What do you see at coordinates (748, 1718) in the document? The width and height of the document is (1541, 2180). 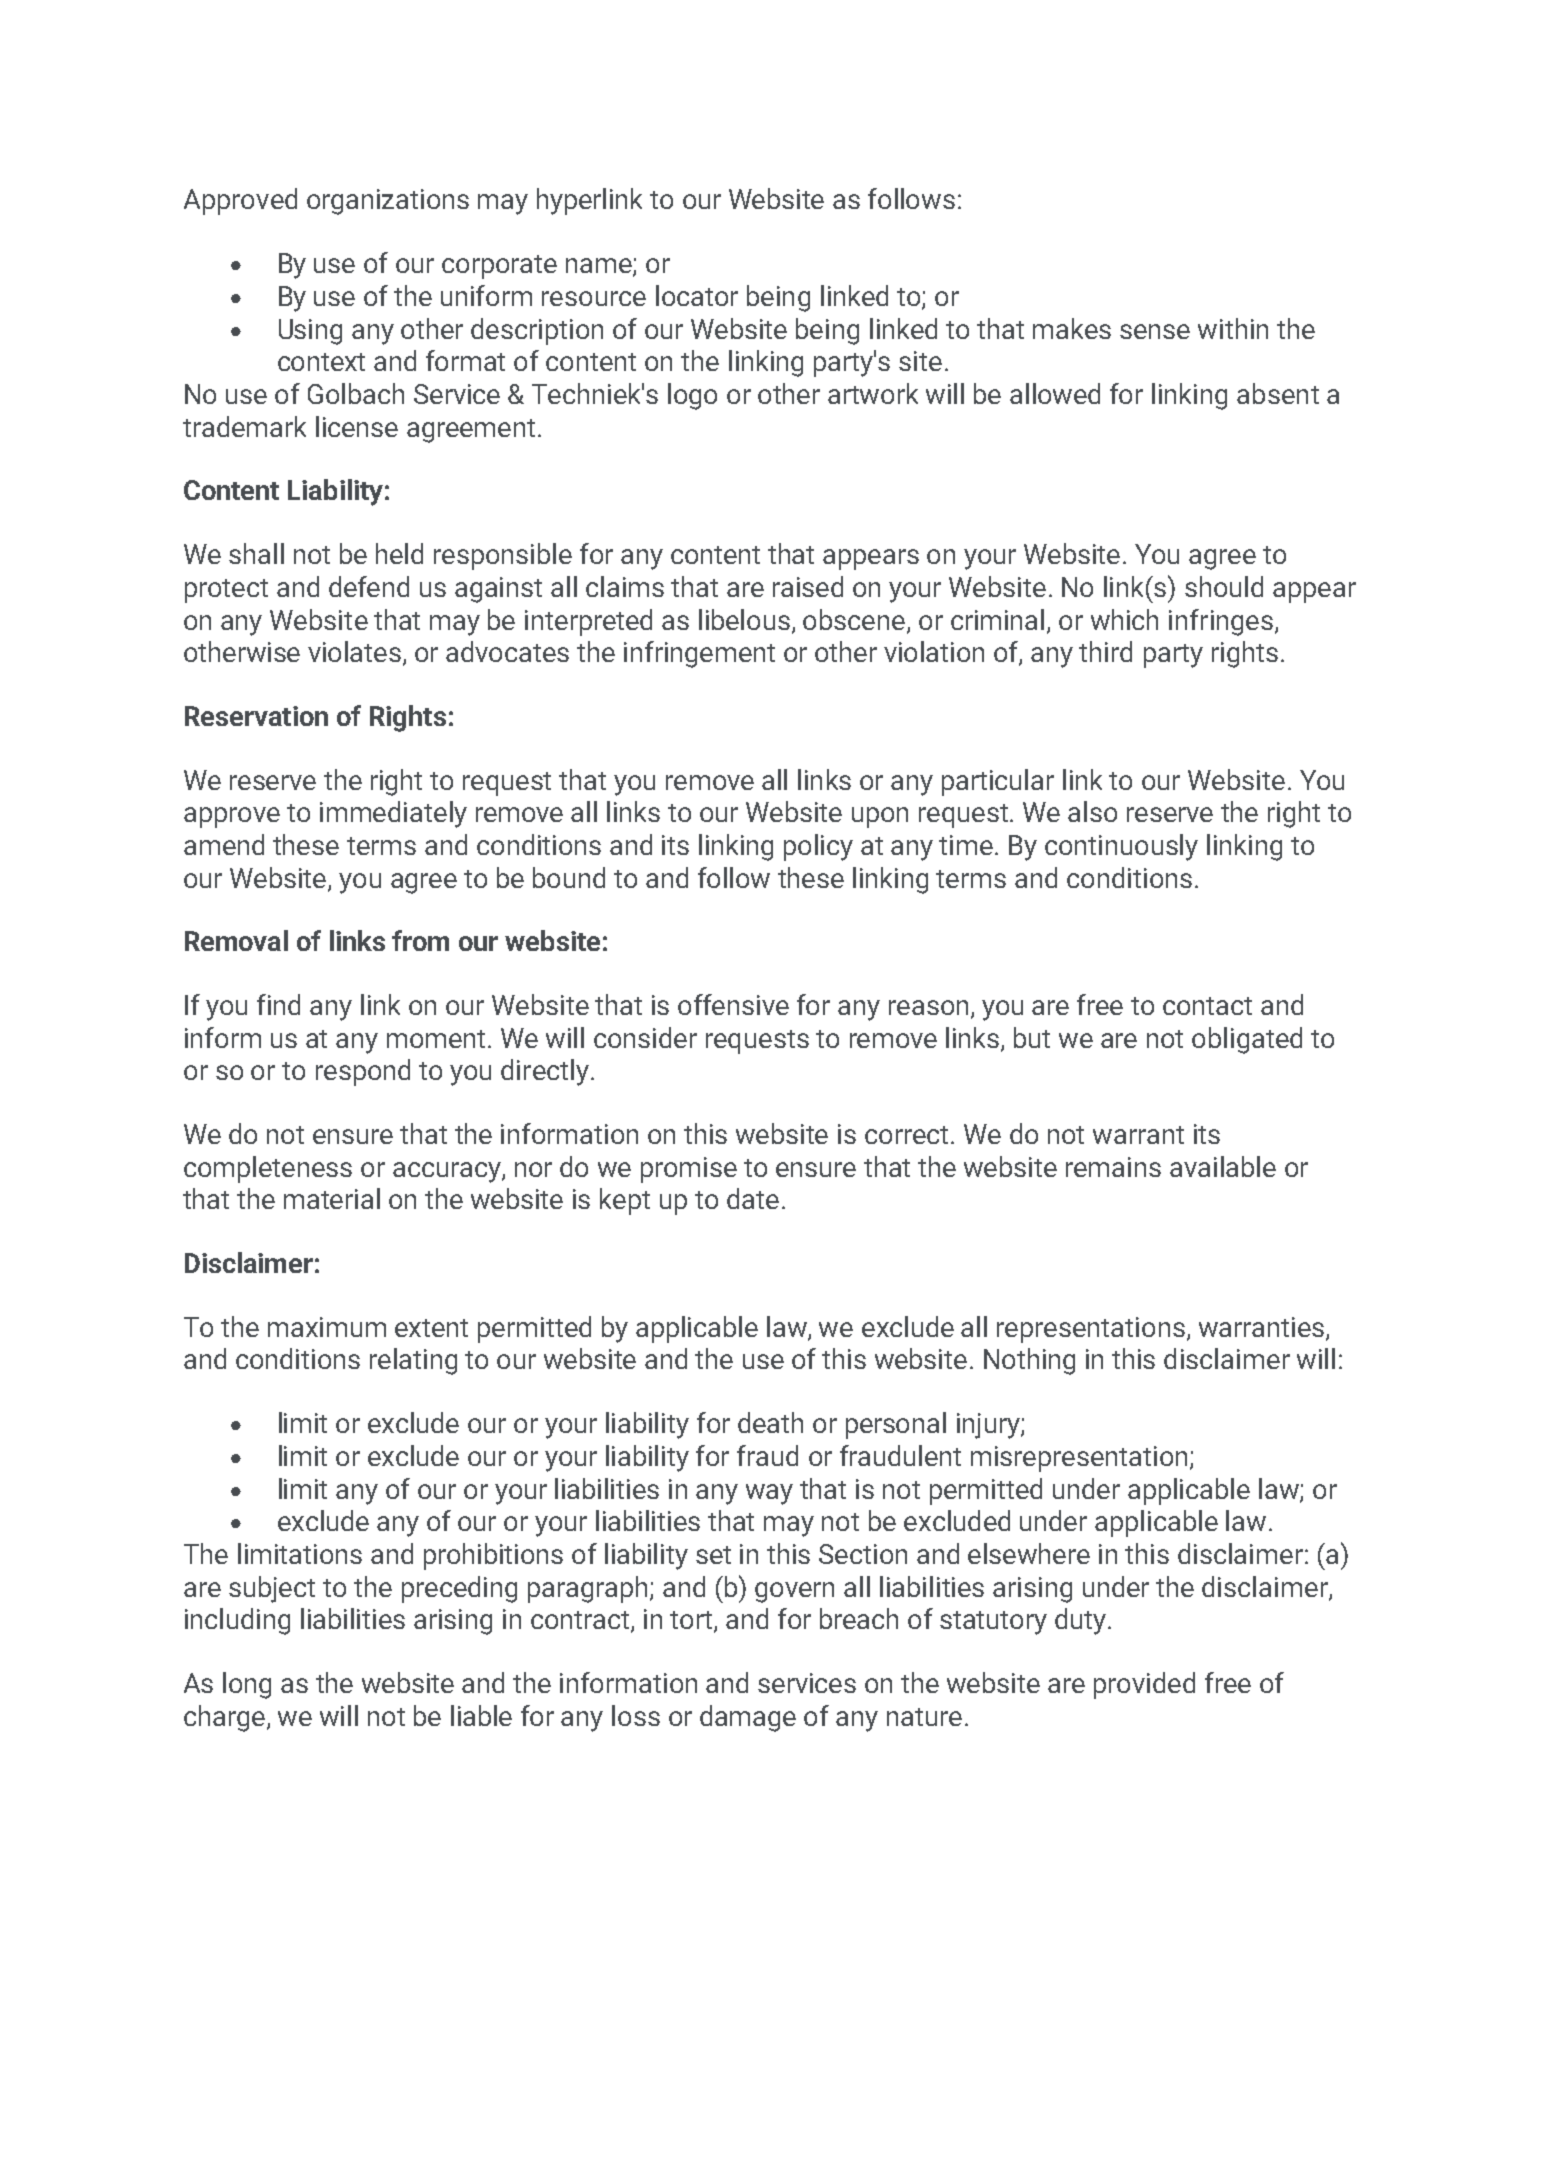 I see `damage` at bounding box center [748, 1718].
